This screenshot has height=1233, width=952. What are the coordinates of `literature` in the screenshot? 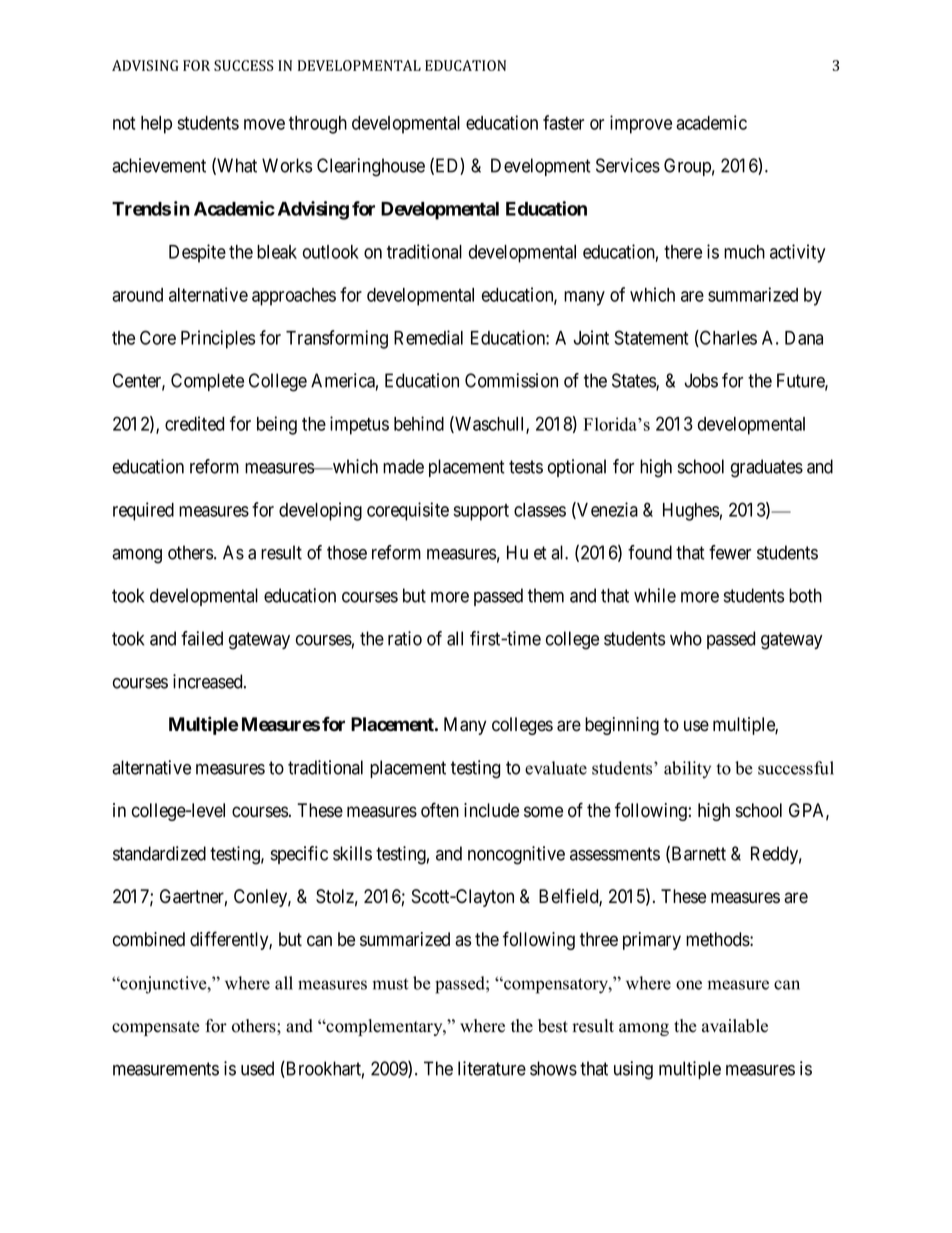 It's located at (492, 1068).
